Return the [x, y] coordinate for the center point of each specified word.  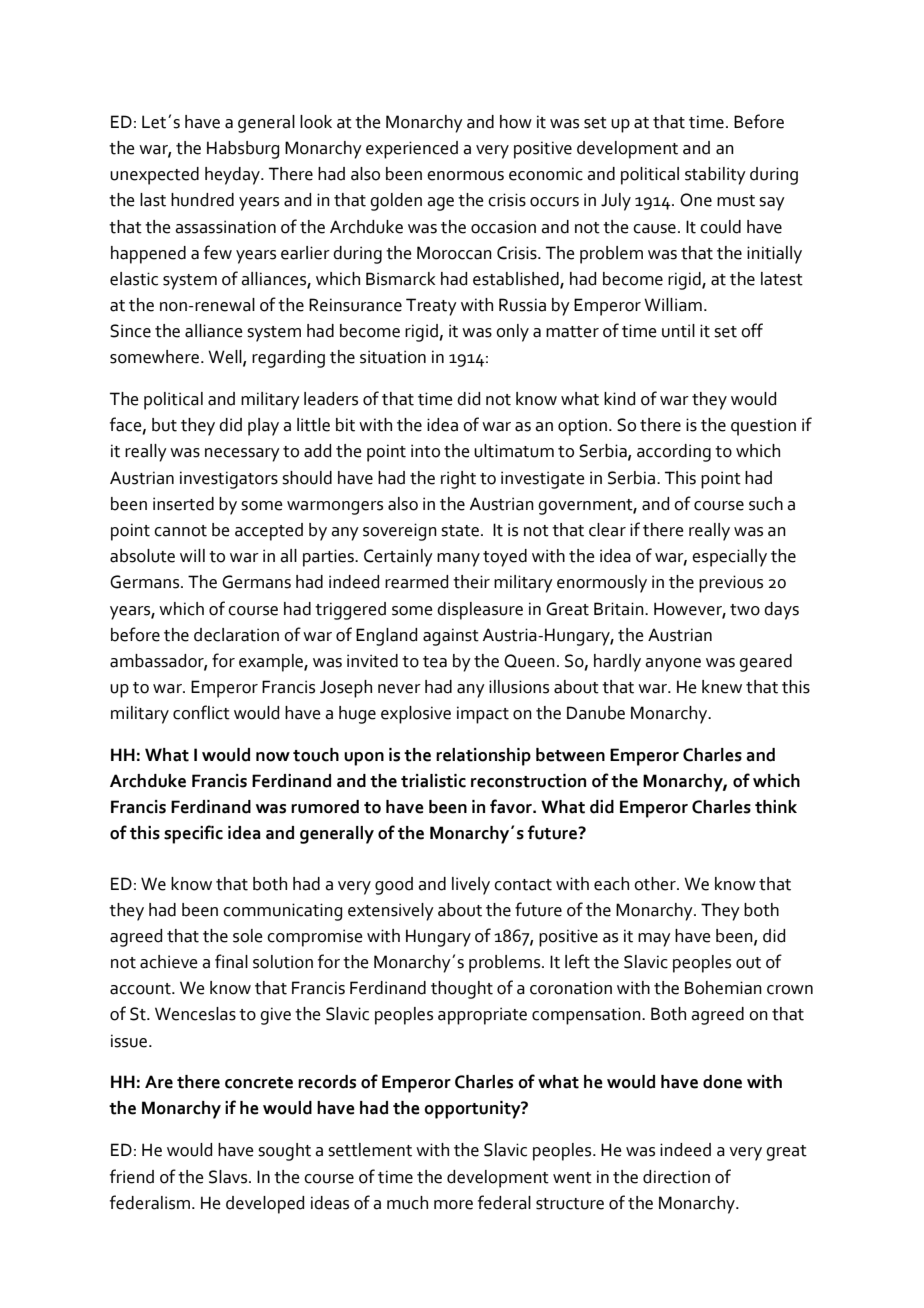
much [407, 1203]
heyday [233, 176]
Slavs [229, 1177]
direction [676, 1177]
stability [715, 176]
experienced [412, 150]
